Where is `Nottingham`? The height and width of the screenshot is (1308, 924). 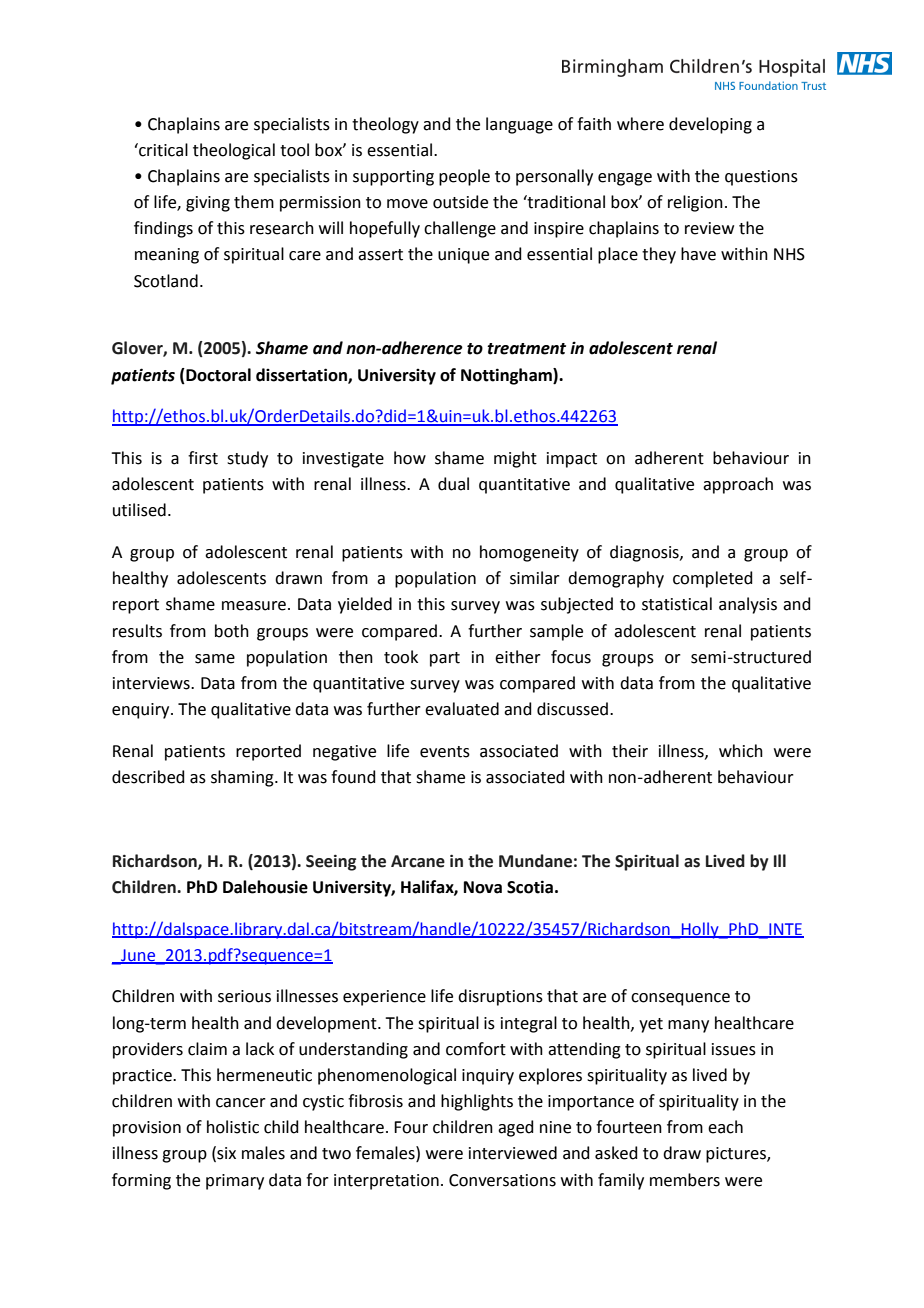 Nottingham is located at coordinates (507, 376).
